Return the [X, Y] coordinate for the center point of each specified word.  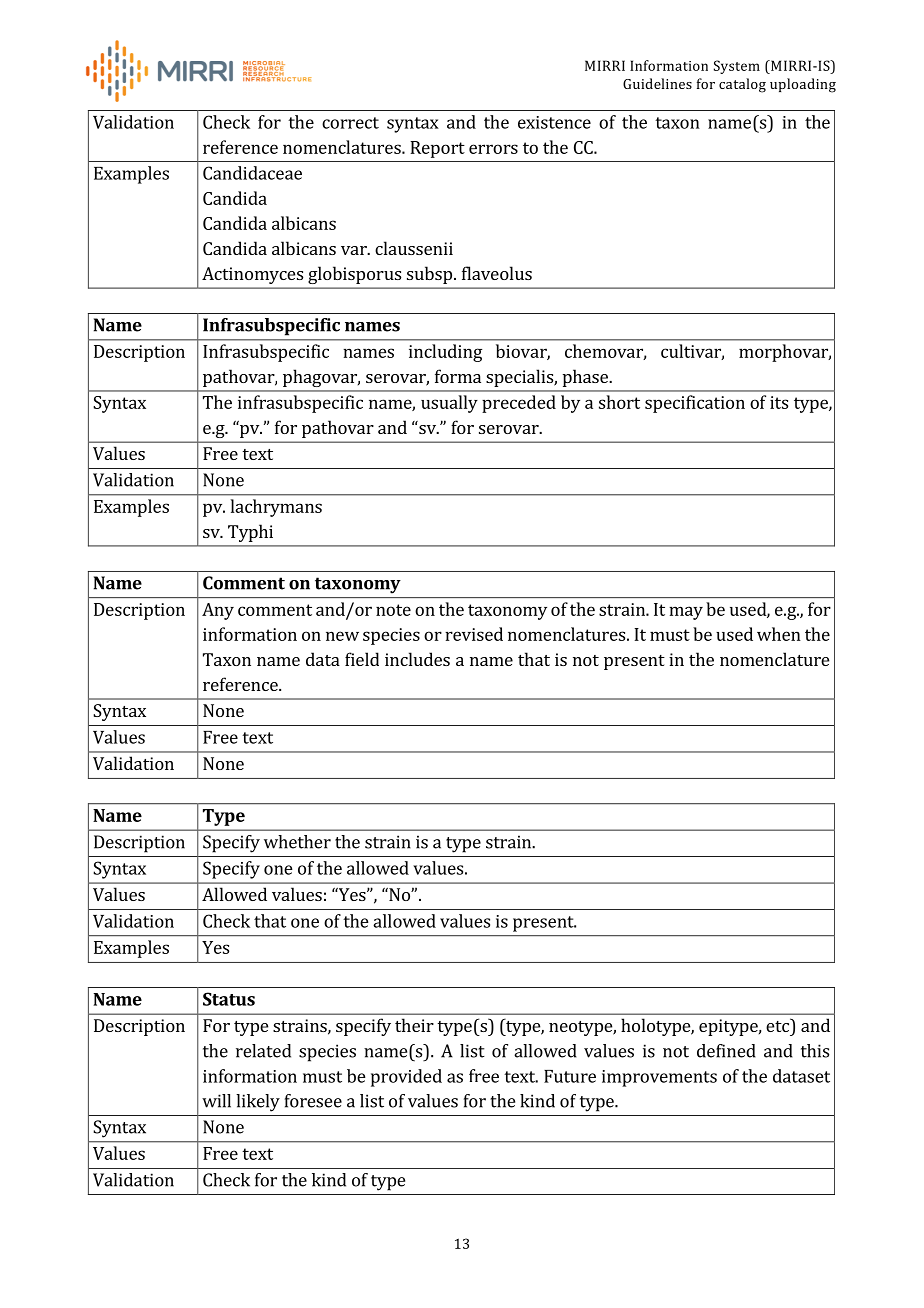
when [779, 634]
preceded [519, 404]
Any [218, 611]
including [445, 353]
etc [778, 1025]
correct [350, 123]
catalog [742, 85]
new [342, 636]
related [263, 1051]
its [779, 402]
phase [586, 378]
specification [695, 404]
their [414, 1025]
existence [554, 122]
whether [297, 842]
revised [474, 634]
